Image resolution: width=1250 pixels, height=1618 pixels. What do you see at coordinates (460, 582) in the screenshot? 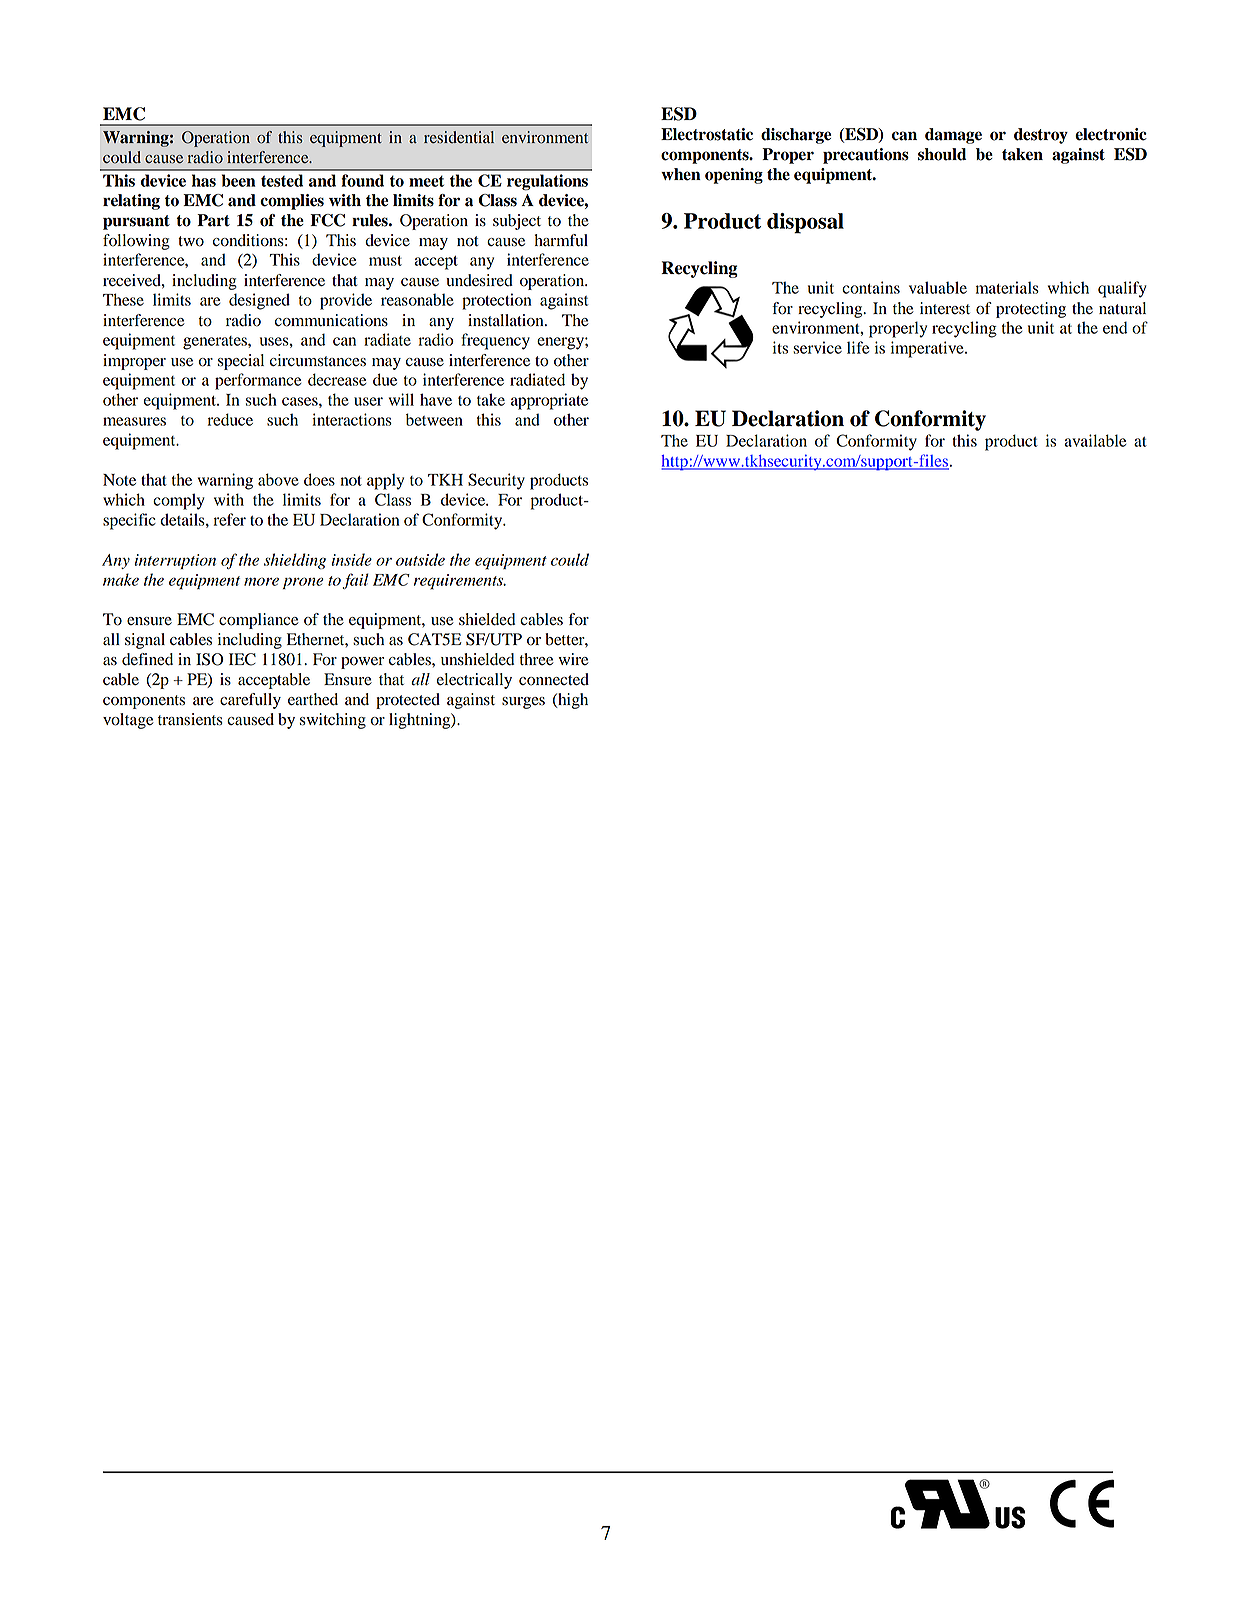
I see `requirements` at bounding box center [460, 582].
